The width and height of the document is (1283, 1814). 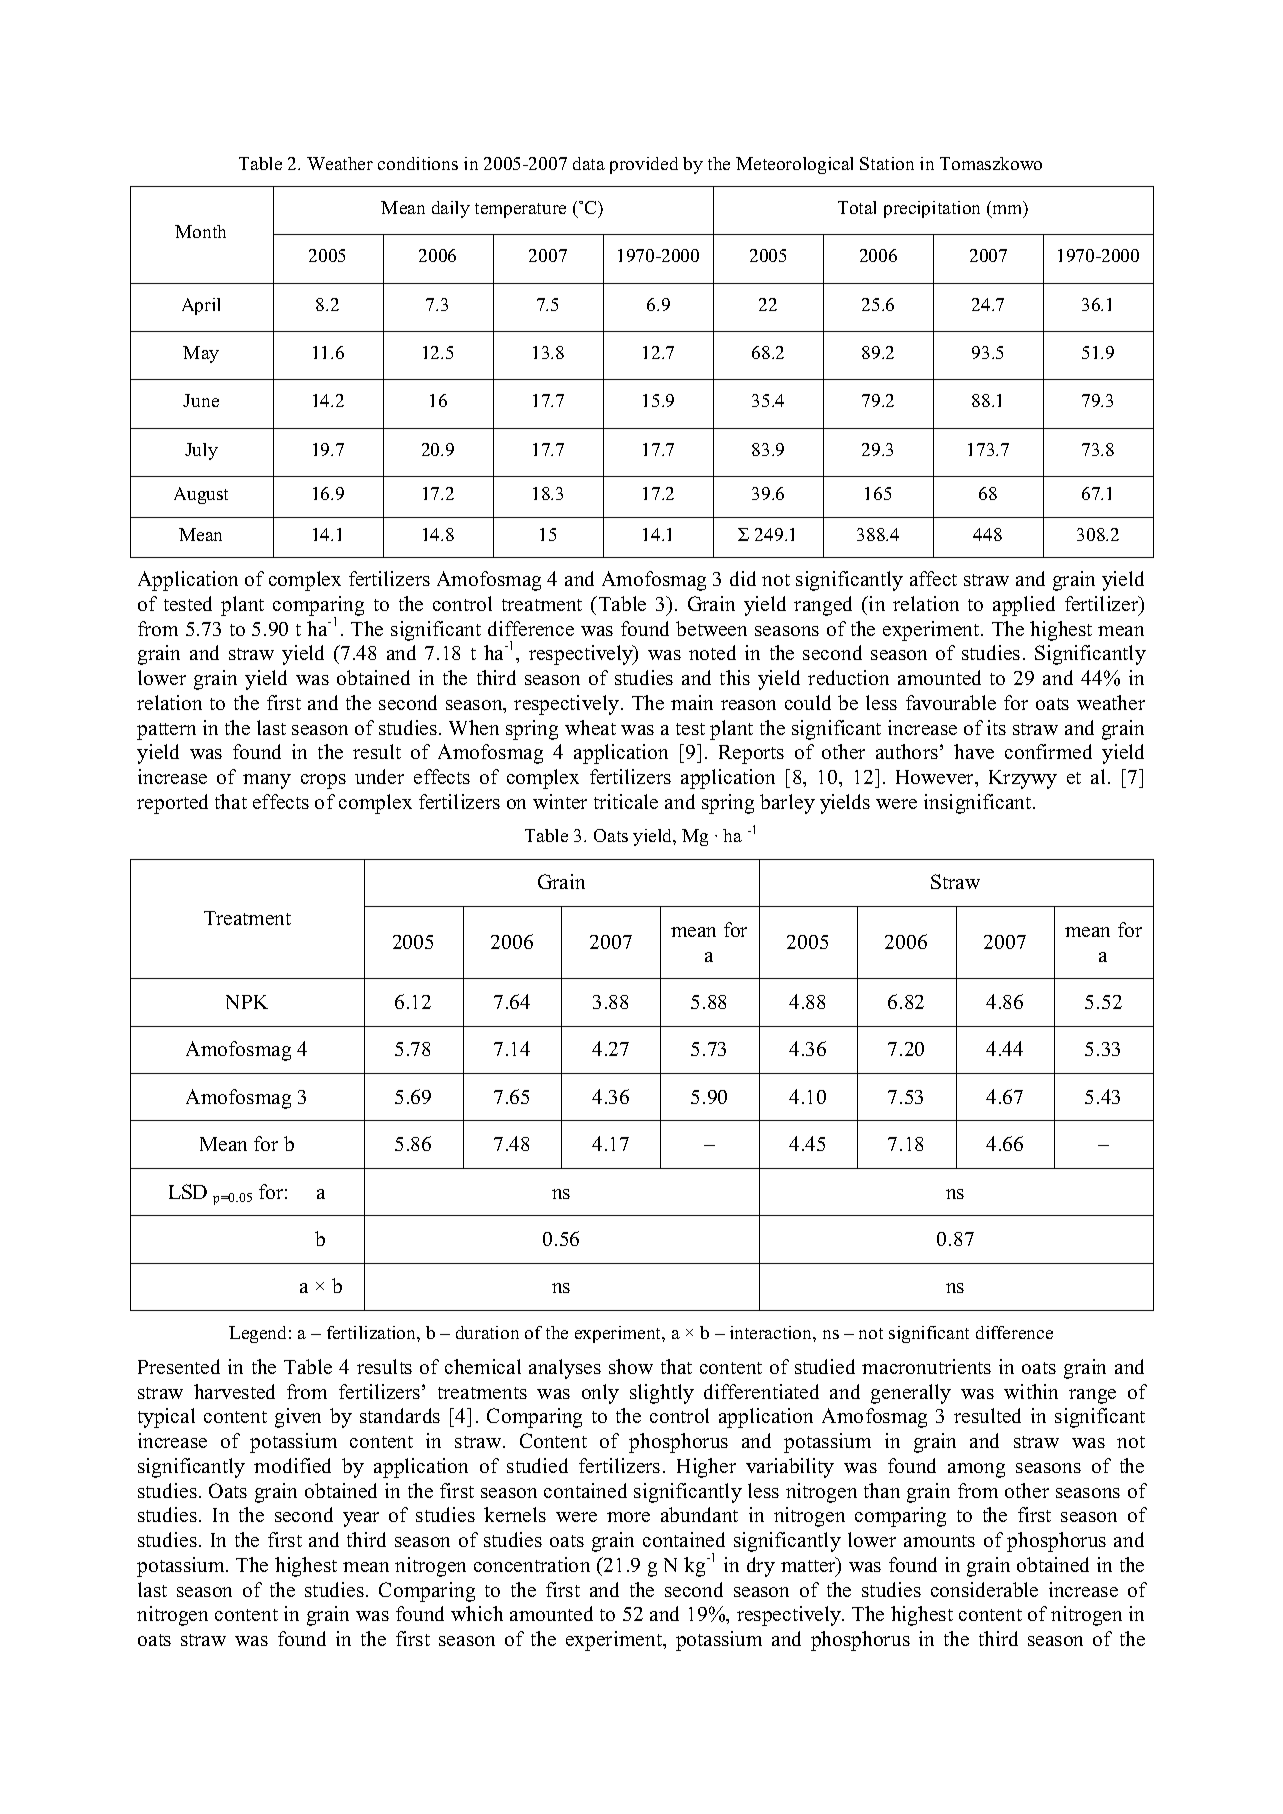 What do you see at coordinates (200, 231) in the document?
I see `Month` at bounding box center [200, 231].
